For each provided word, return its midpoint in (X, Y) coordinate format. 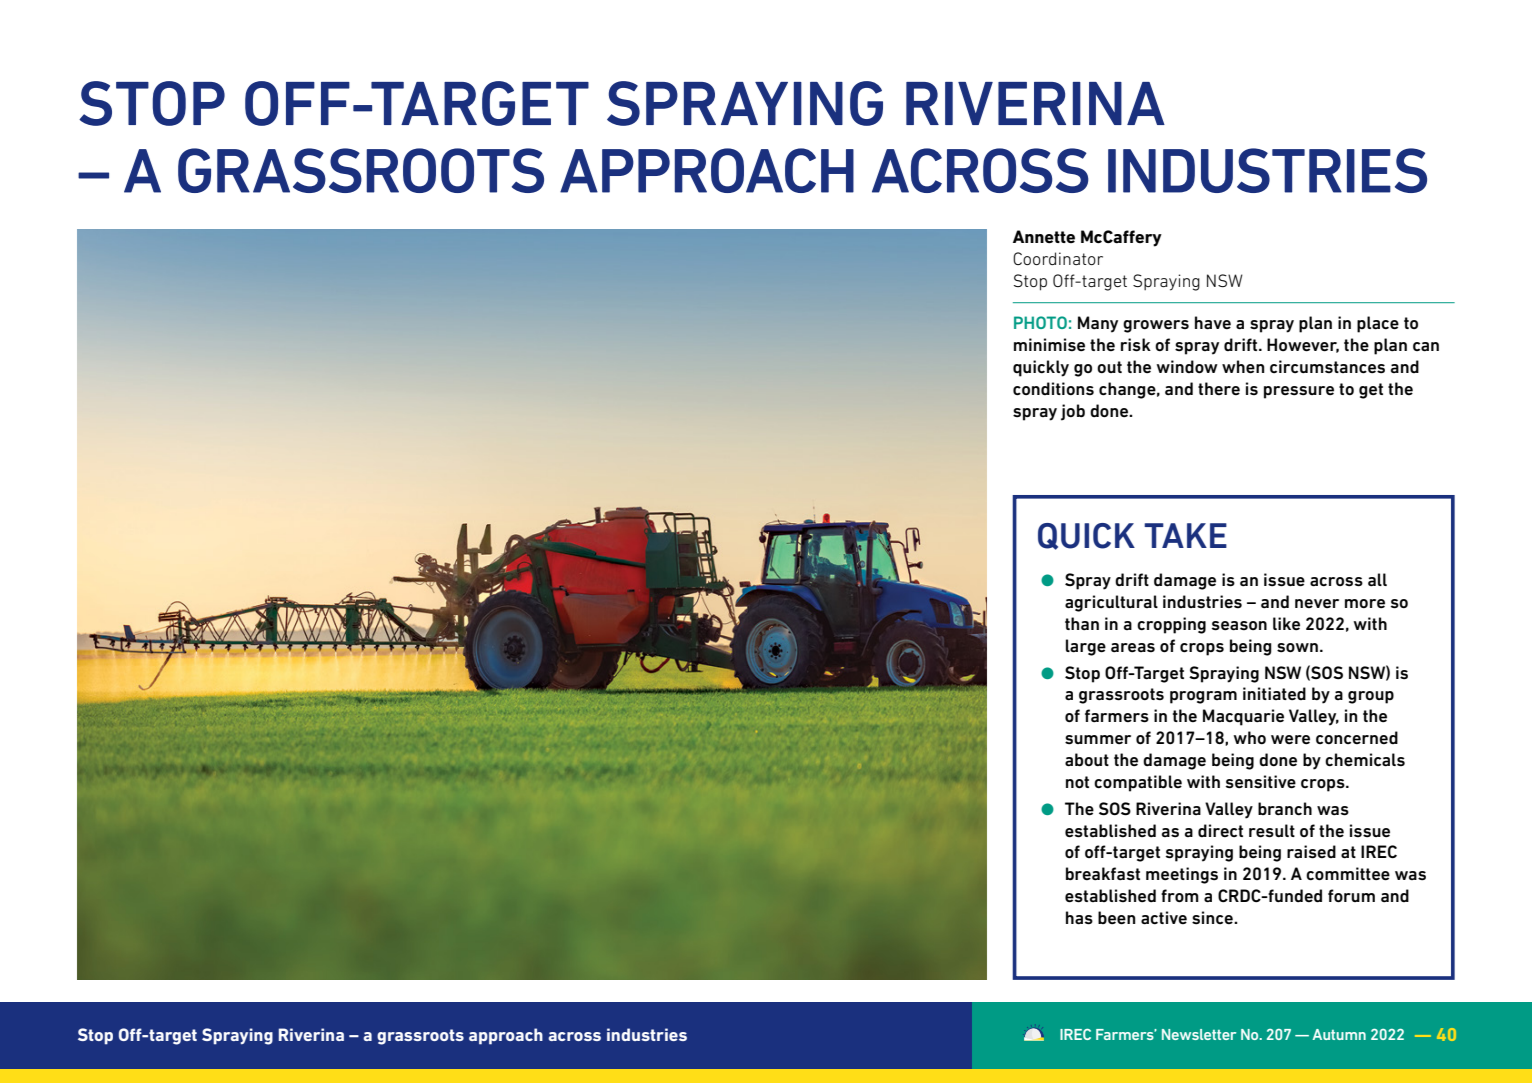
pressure (1299, 392)
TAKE (1185, 535)
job (1073, 412)
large (1086, 647)
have (1213, 322)
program (1203, 697)
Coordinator (1058, 258)
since (1213, 918)
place (1378, 324)
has (1079, 918)
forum (1351, 895)
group (1371, 697)
